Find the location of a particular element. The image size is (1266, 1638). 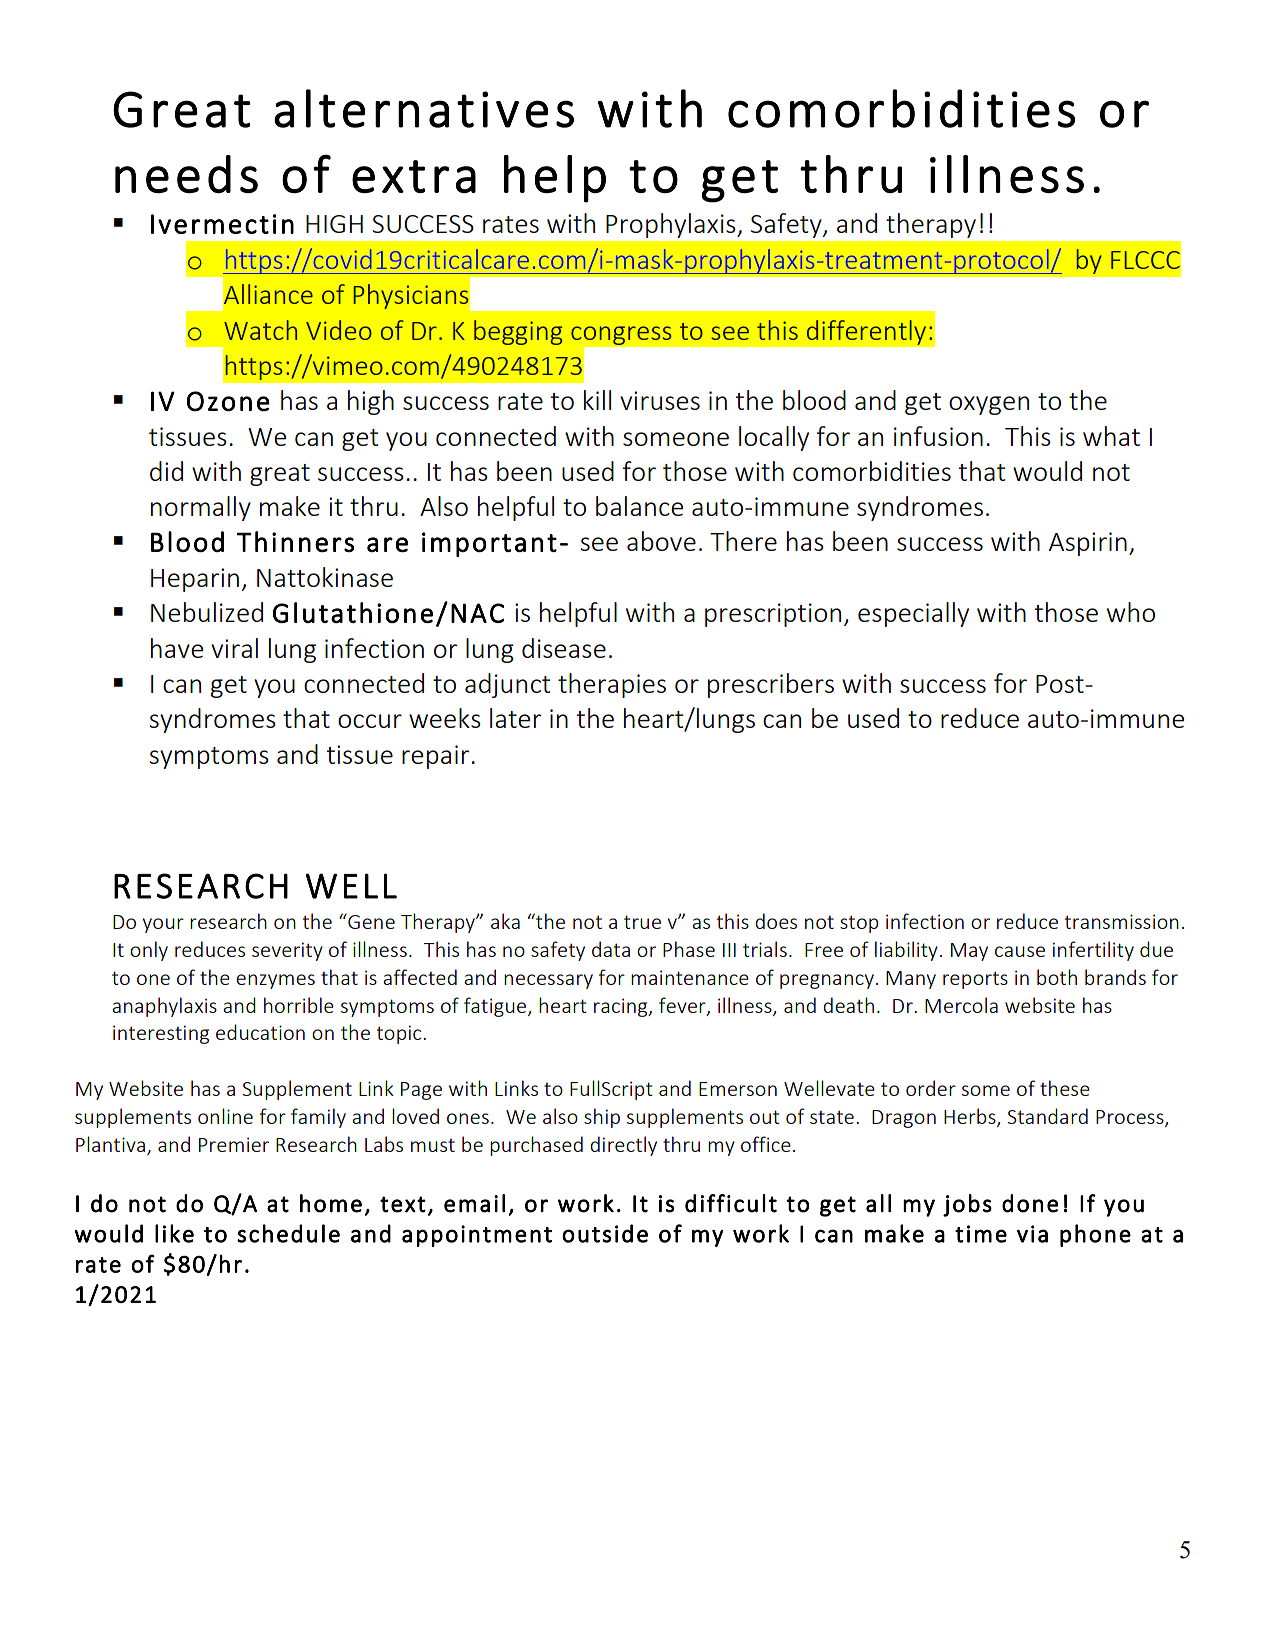

balance is located at coordinates (639, 506).
